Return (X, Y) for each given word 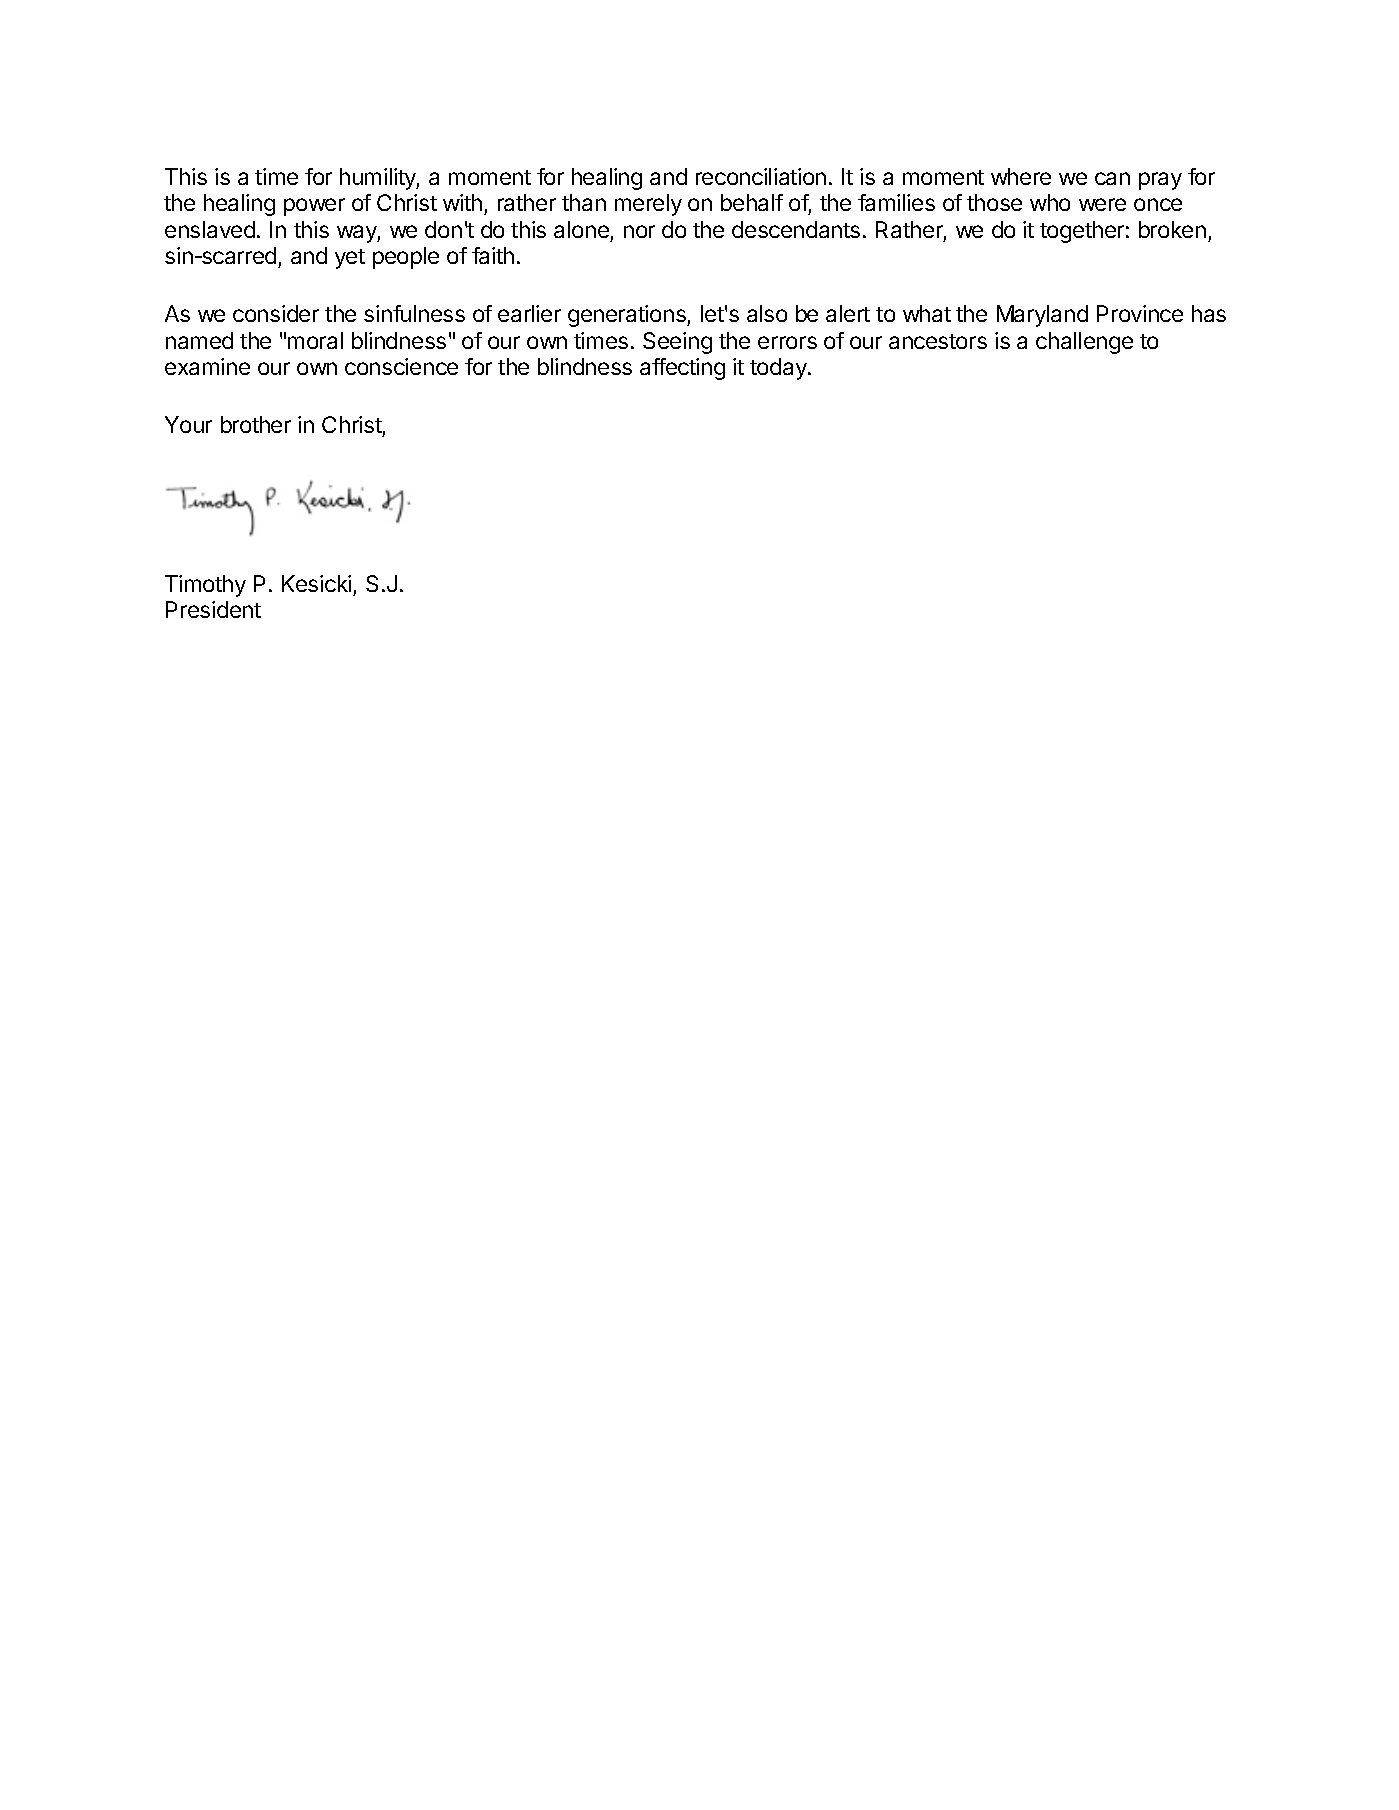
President (213, 609)
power (314, 207)
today (779, 369)
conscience (401, 366)
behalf (752, 202)
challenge (1084, 343)
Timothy (205, 586)
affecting (682, 369)
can (1112, 178)
